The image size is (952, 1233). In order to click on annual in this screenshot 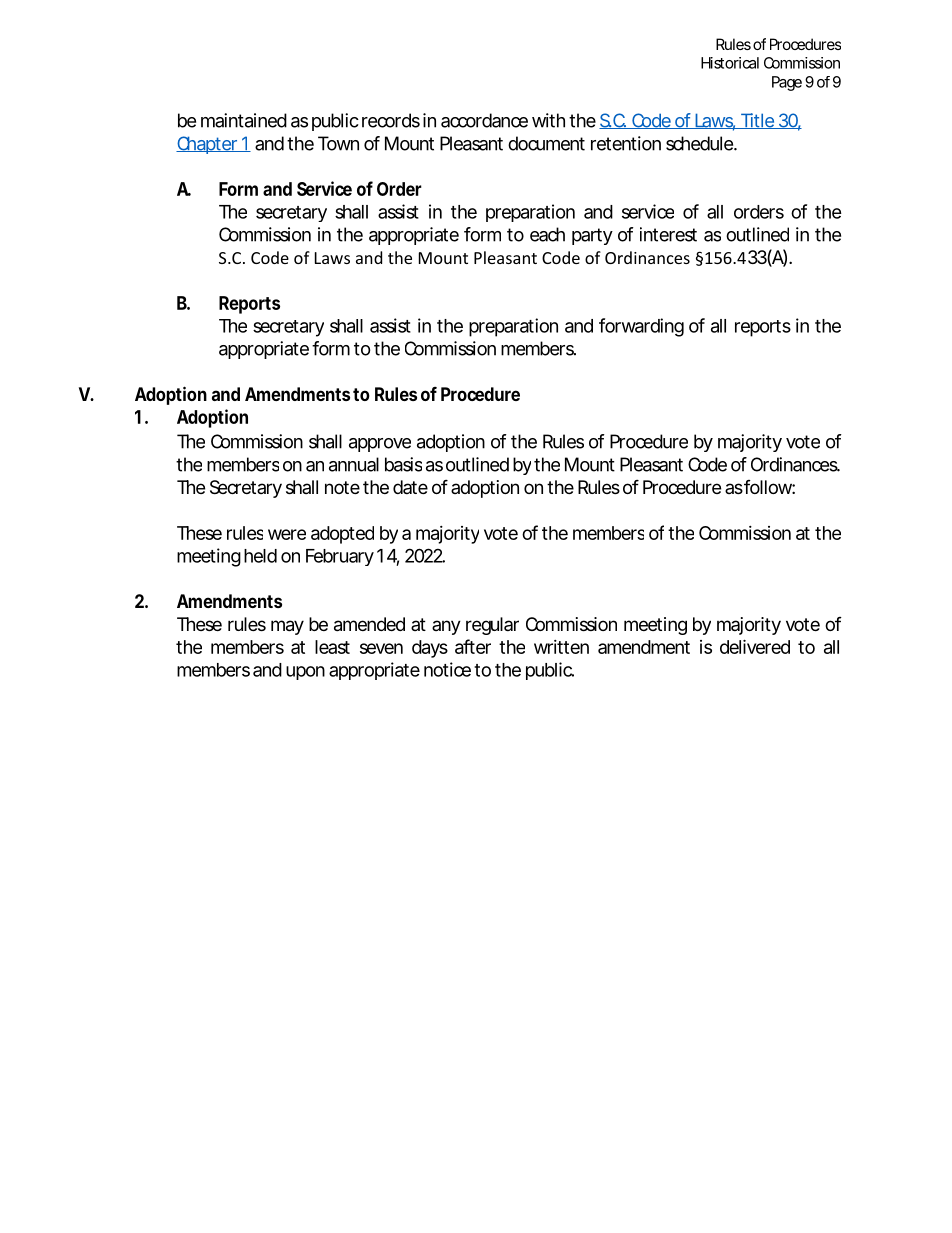, I will do `click(354, 464)`.
